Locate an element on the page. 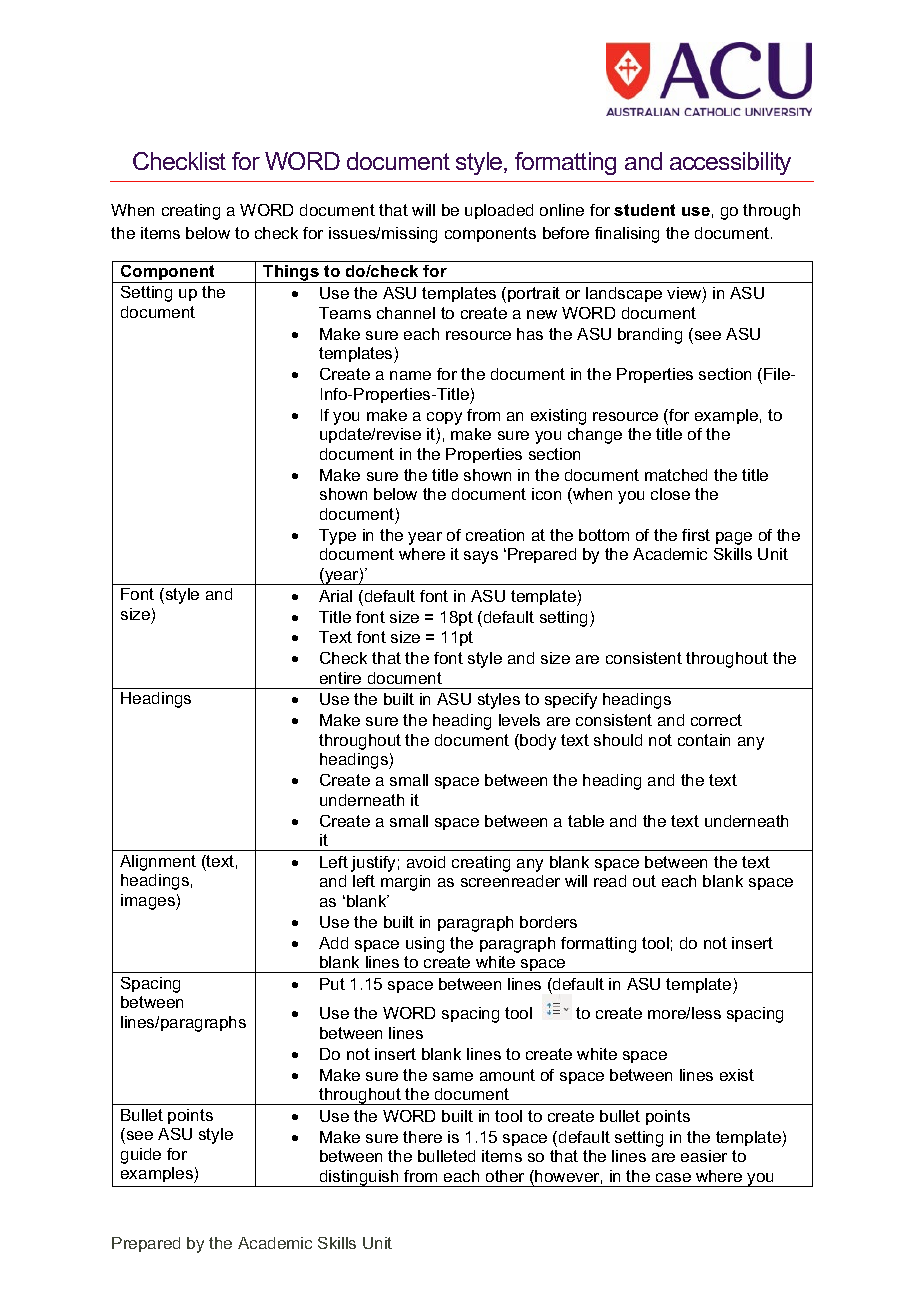  guide is located at coordinates (141, 1156).
